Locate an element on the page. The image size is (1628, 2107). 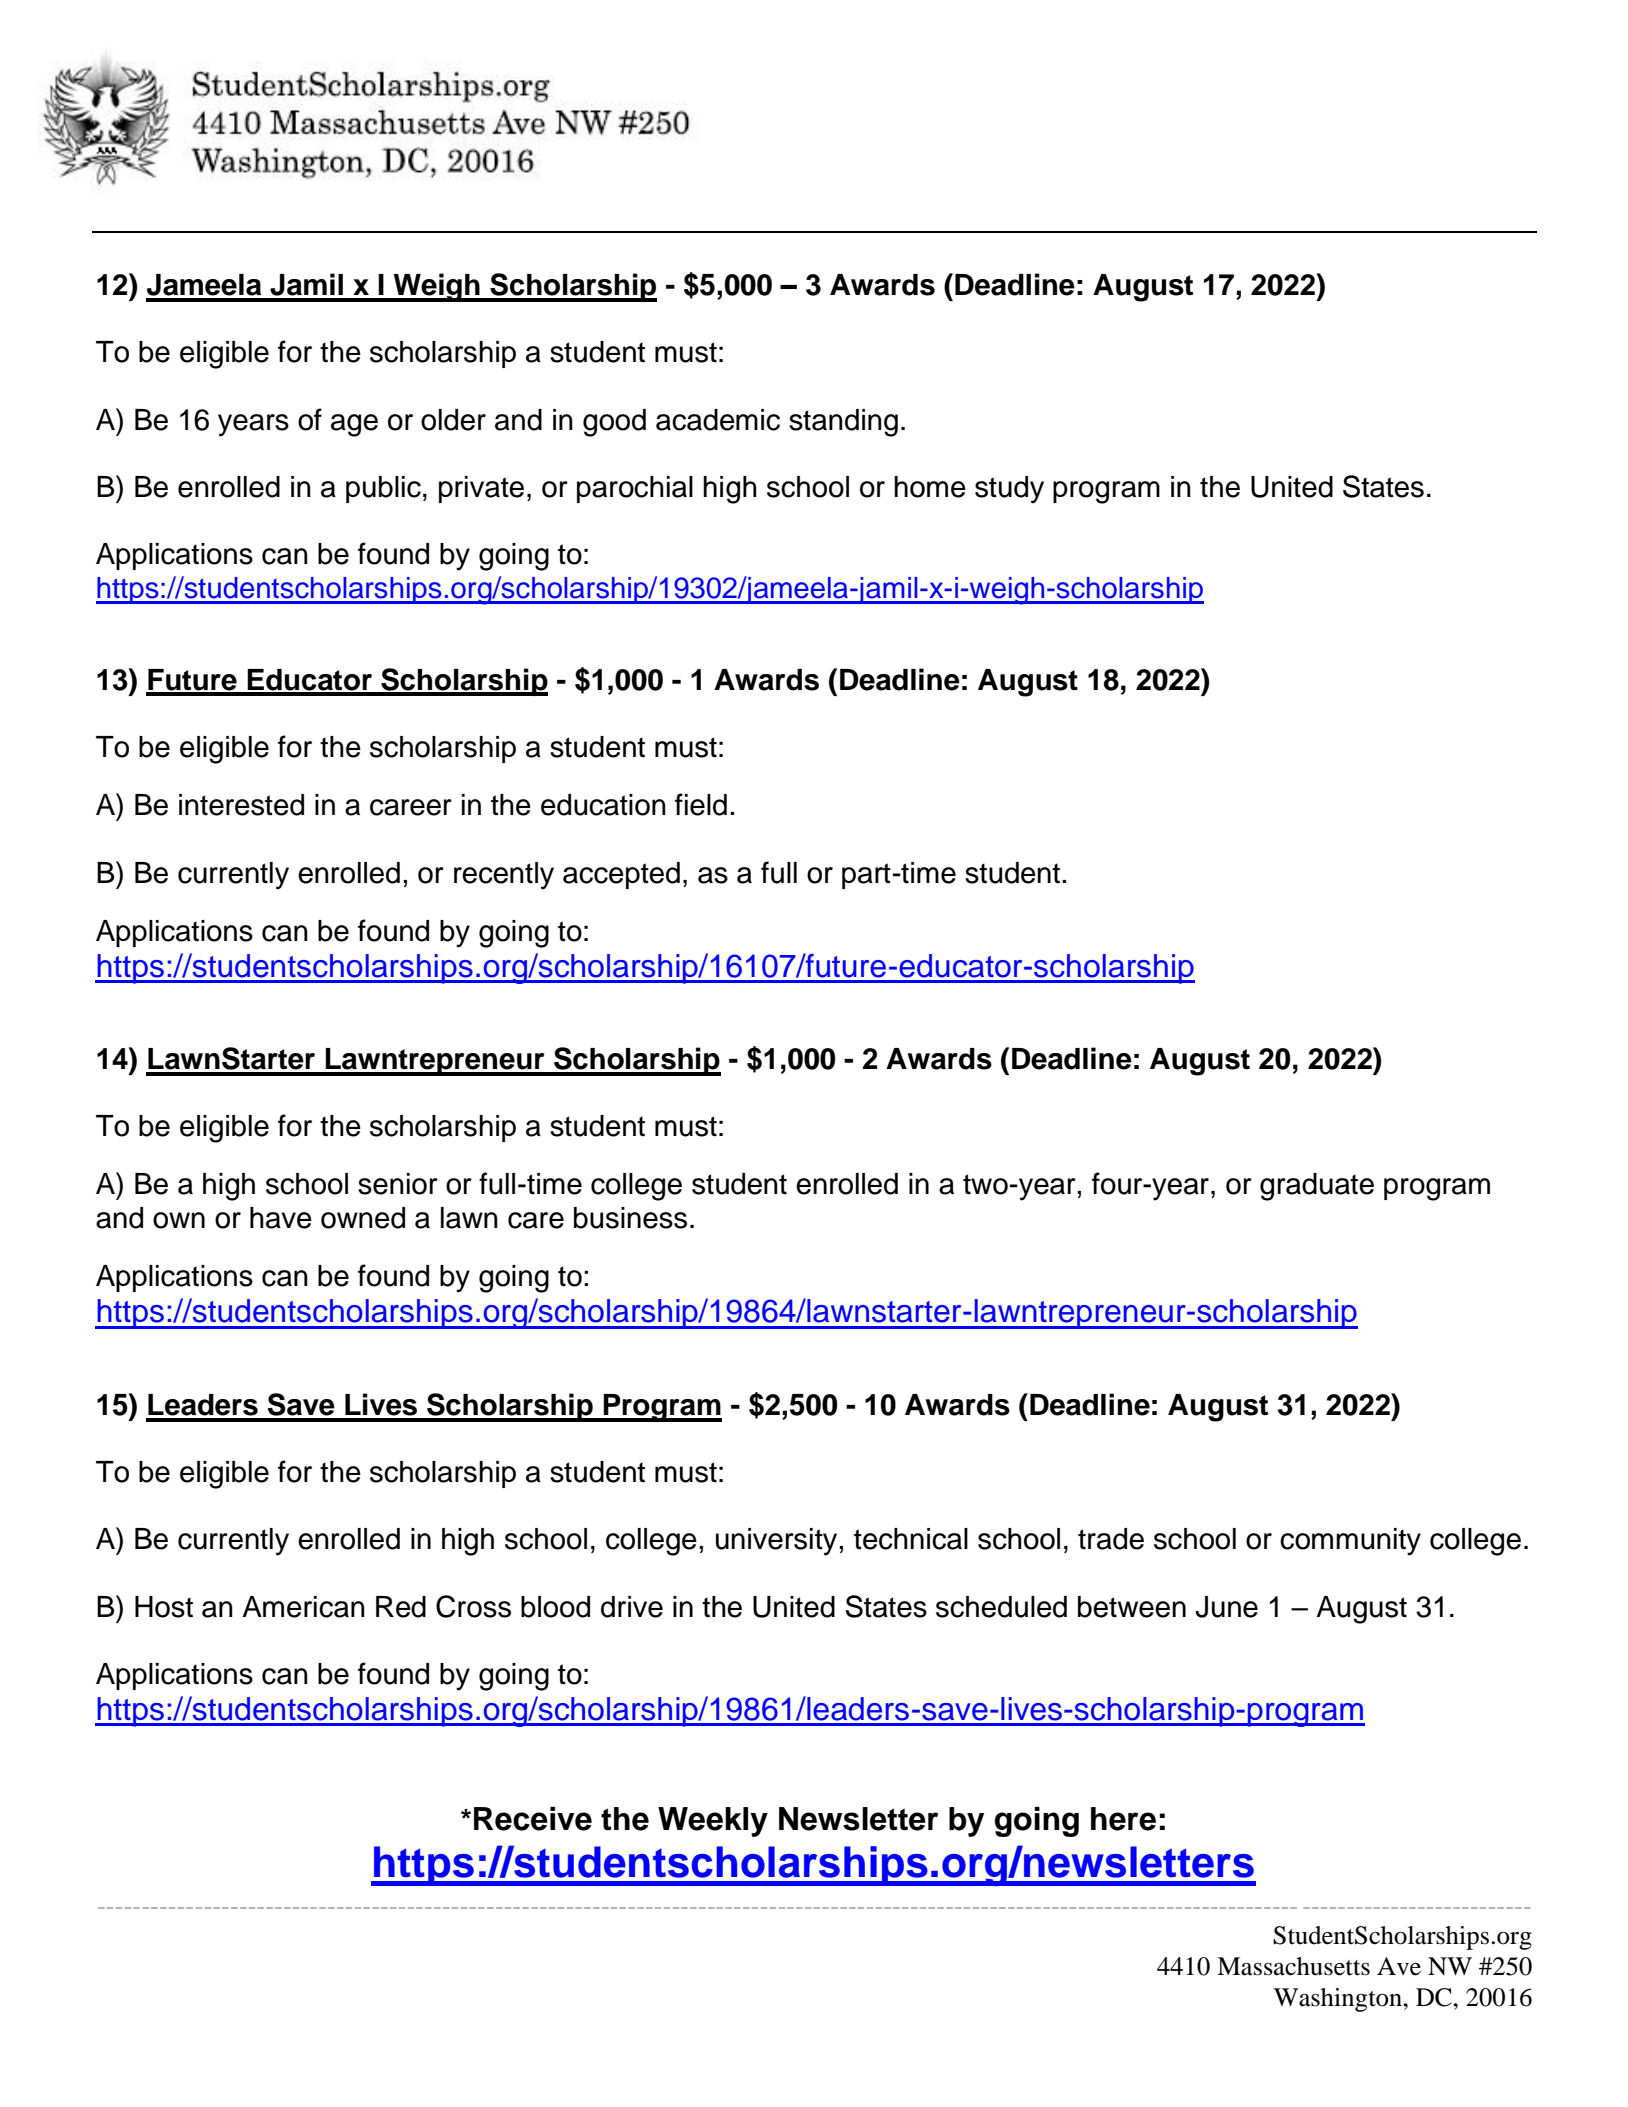
here is located at coordinates (1123, 1819).
